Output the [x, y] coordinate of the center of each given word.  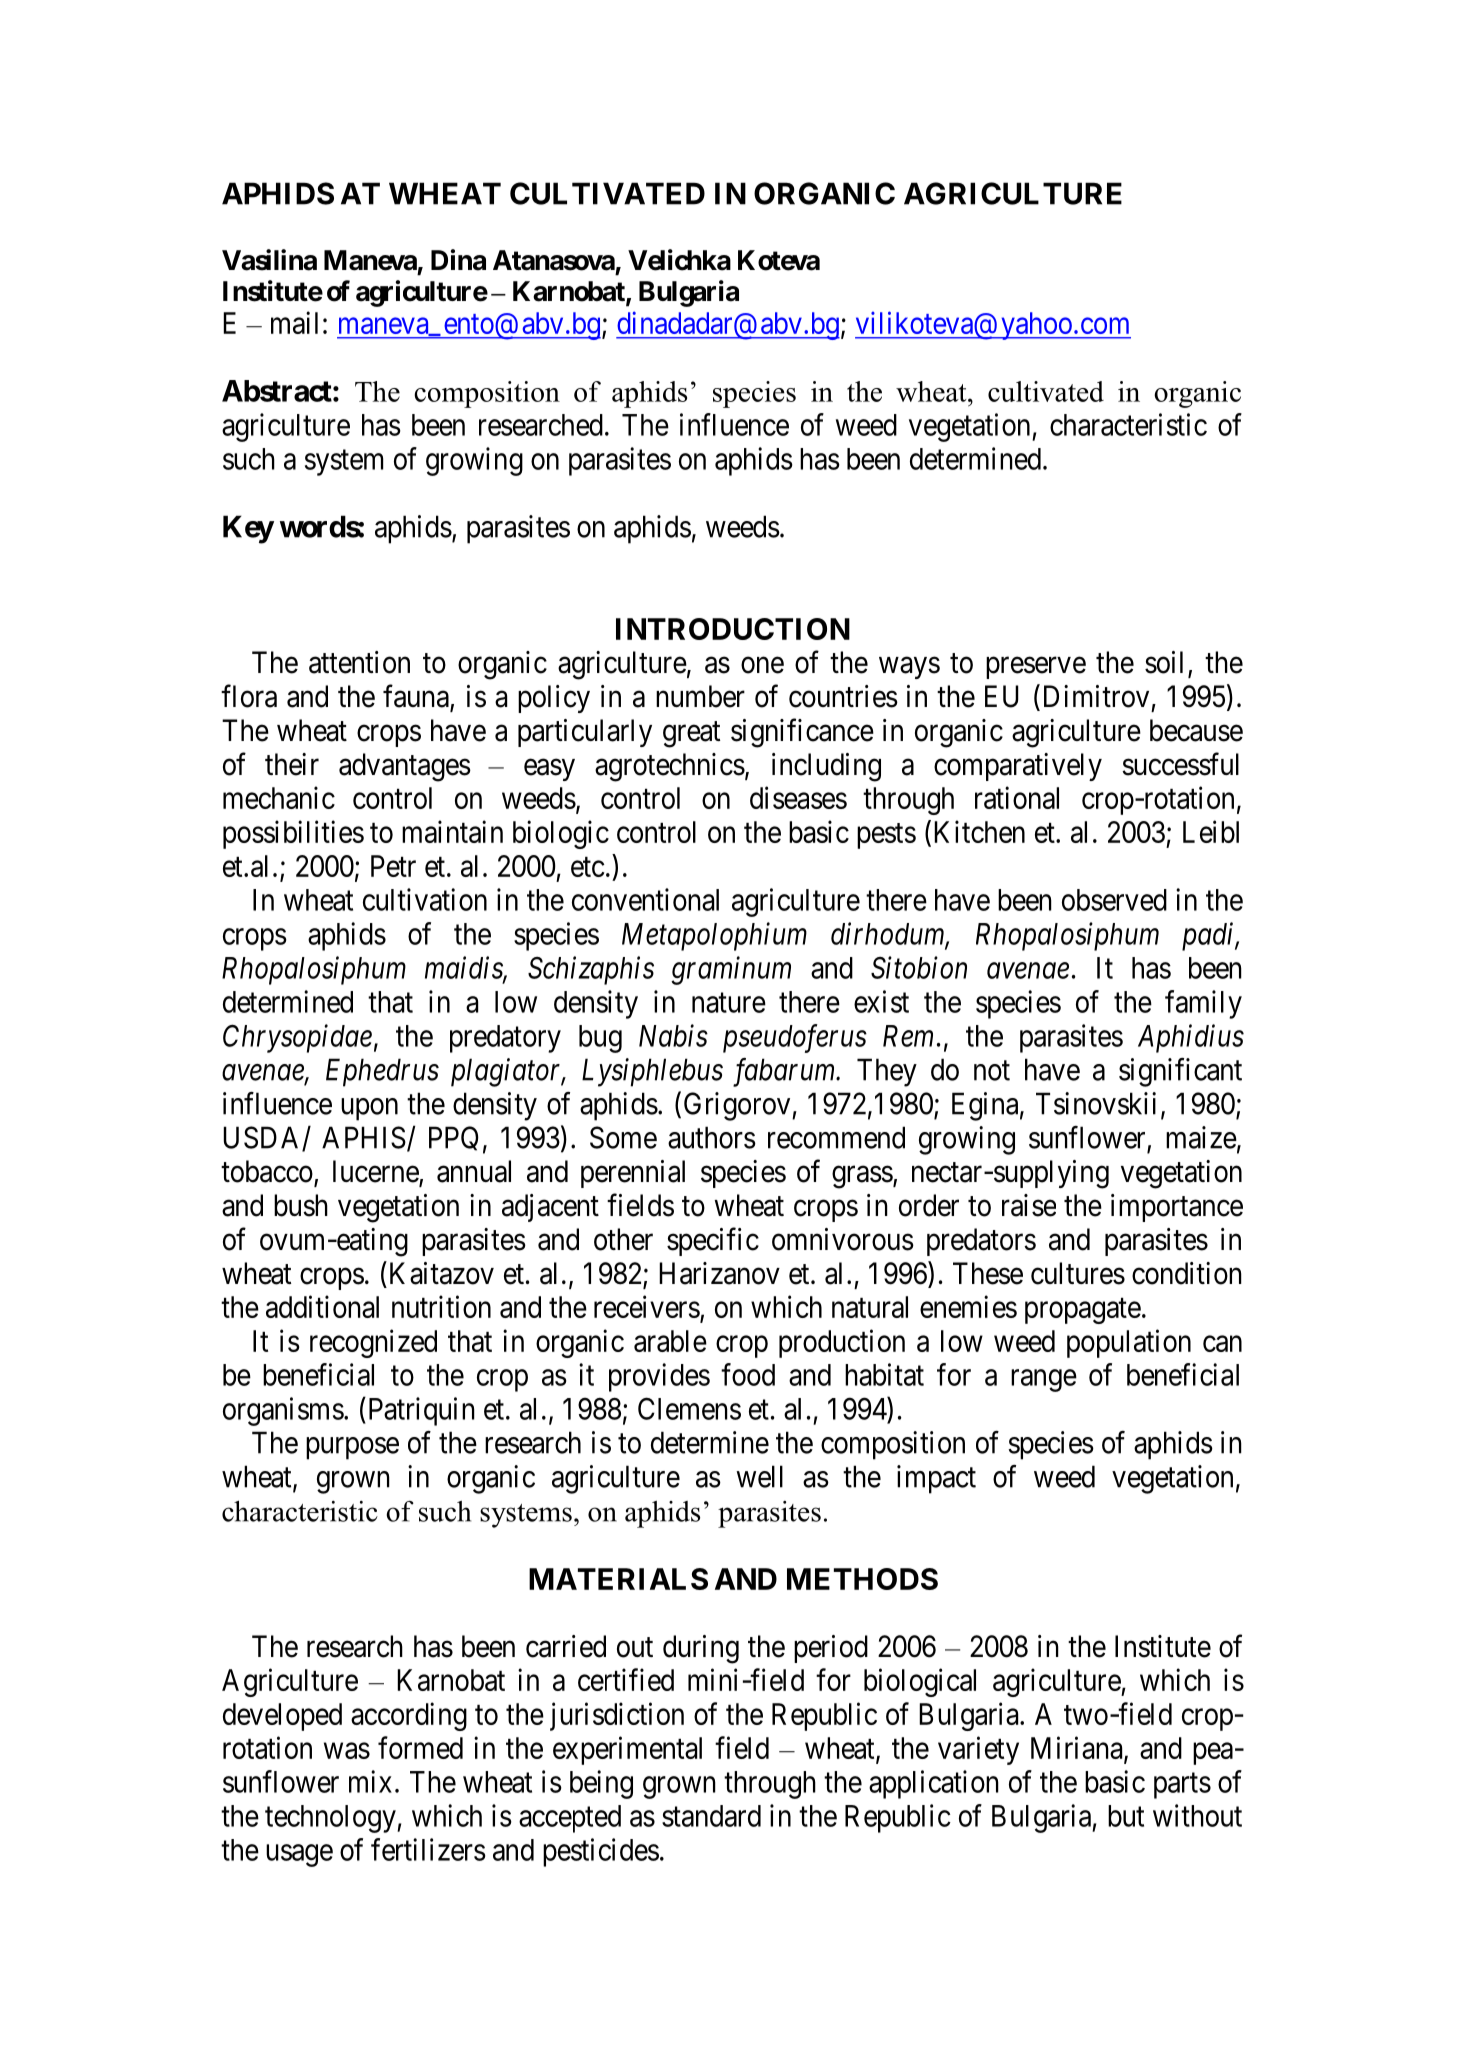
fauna [417, 697]
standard [711, 1816]
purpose [352, 1448]
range [1044, 1380]
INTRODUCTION [733, 629]
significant [1180, 1072]
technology [331, 1819]
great [691, 734]
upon [369, 1109]
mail [294, 322]
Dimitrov [1096, 696]
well [759, 1476]
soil [1164, 662]
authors [712, 1137]
